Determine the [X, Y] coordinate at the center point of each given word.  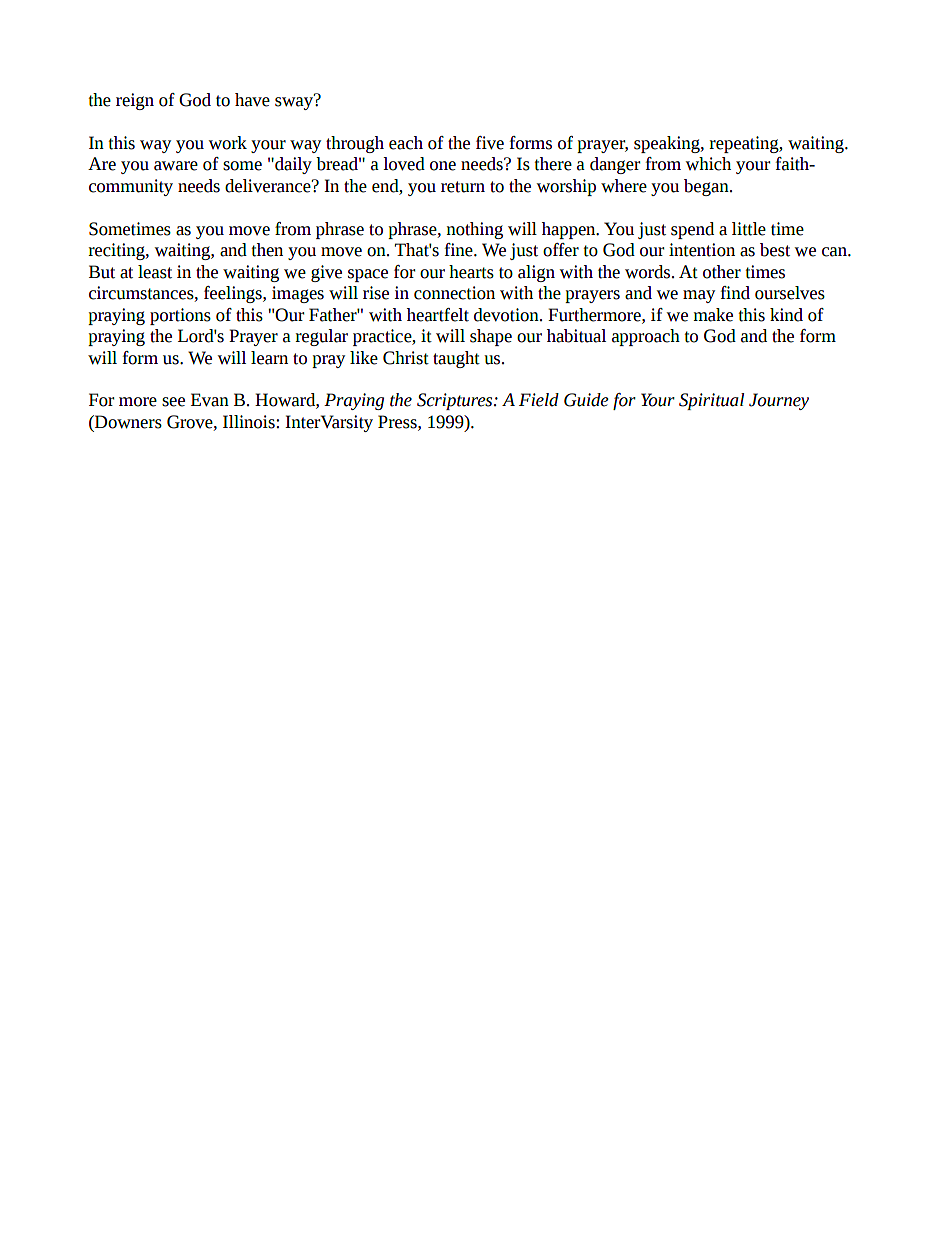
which [708, 164]
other [722, 272]
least [155, 272]
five [490, 143]
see [173, 402]
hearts [471, 272]
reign [135, 101]
